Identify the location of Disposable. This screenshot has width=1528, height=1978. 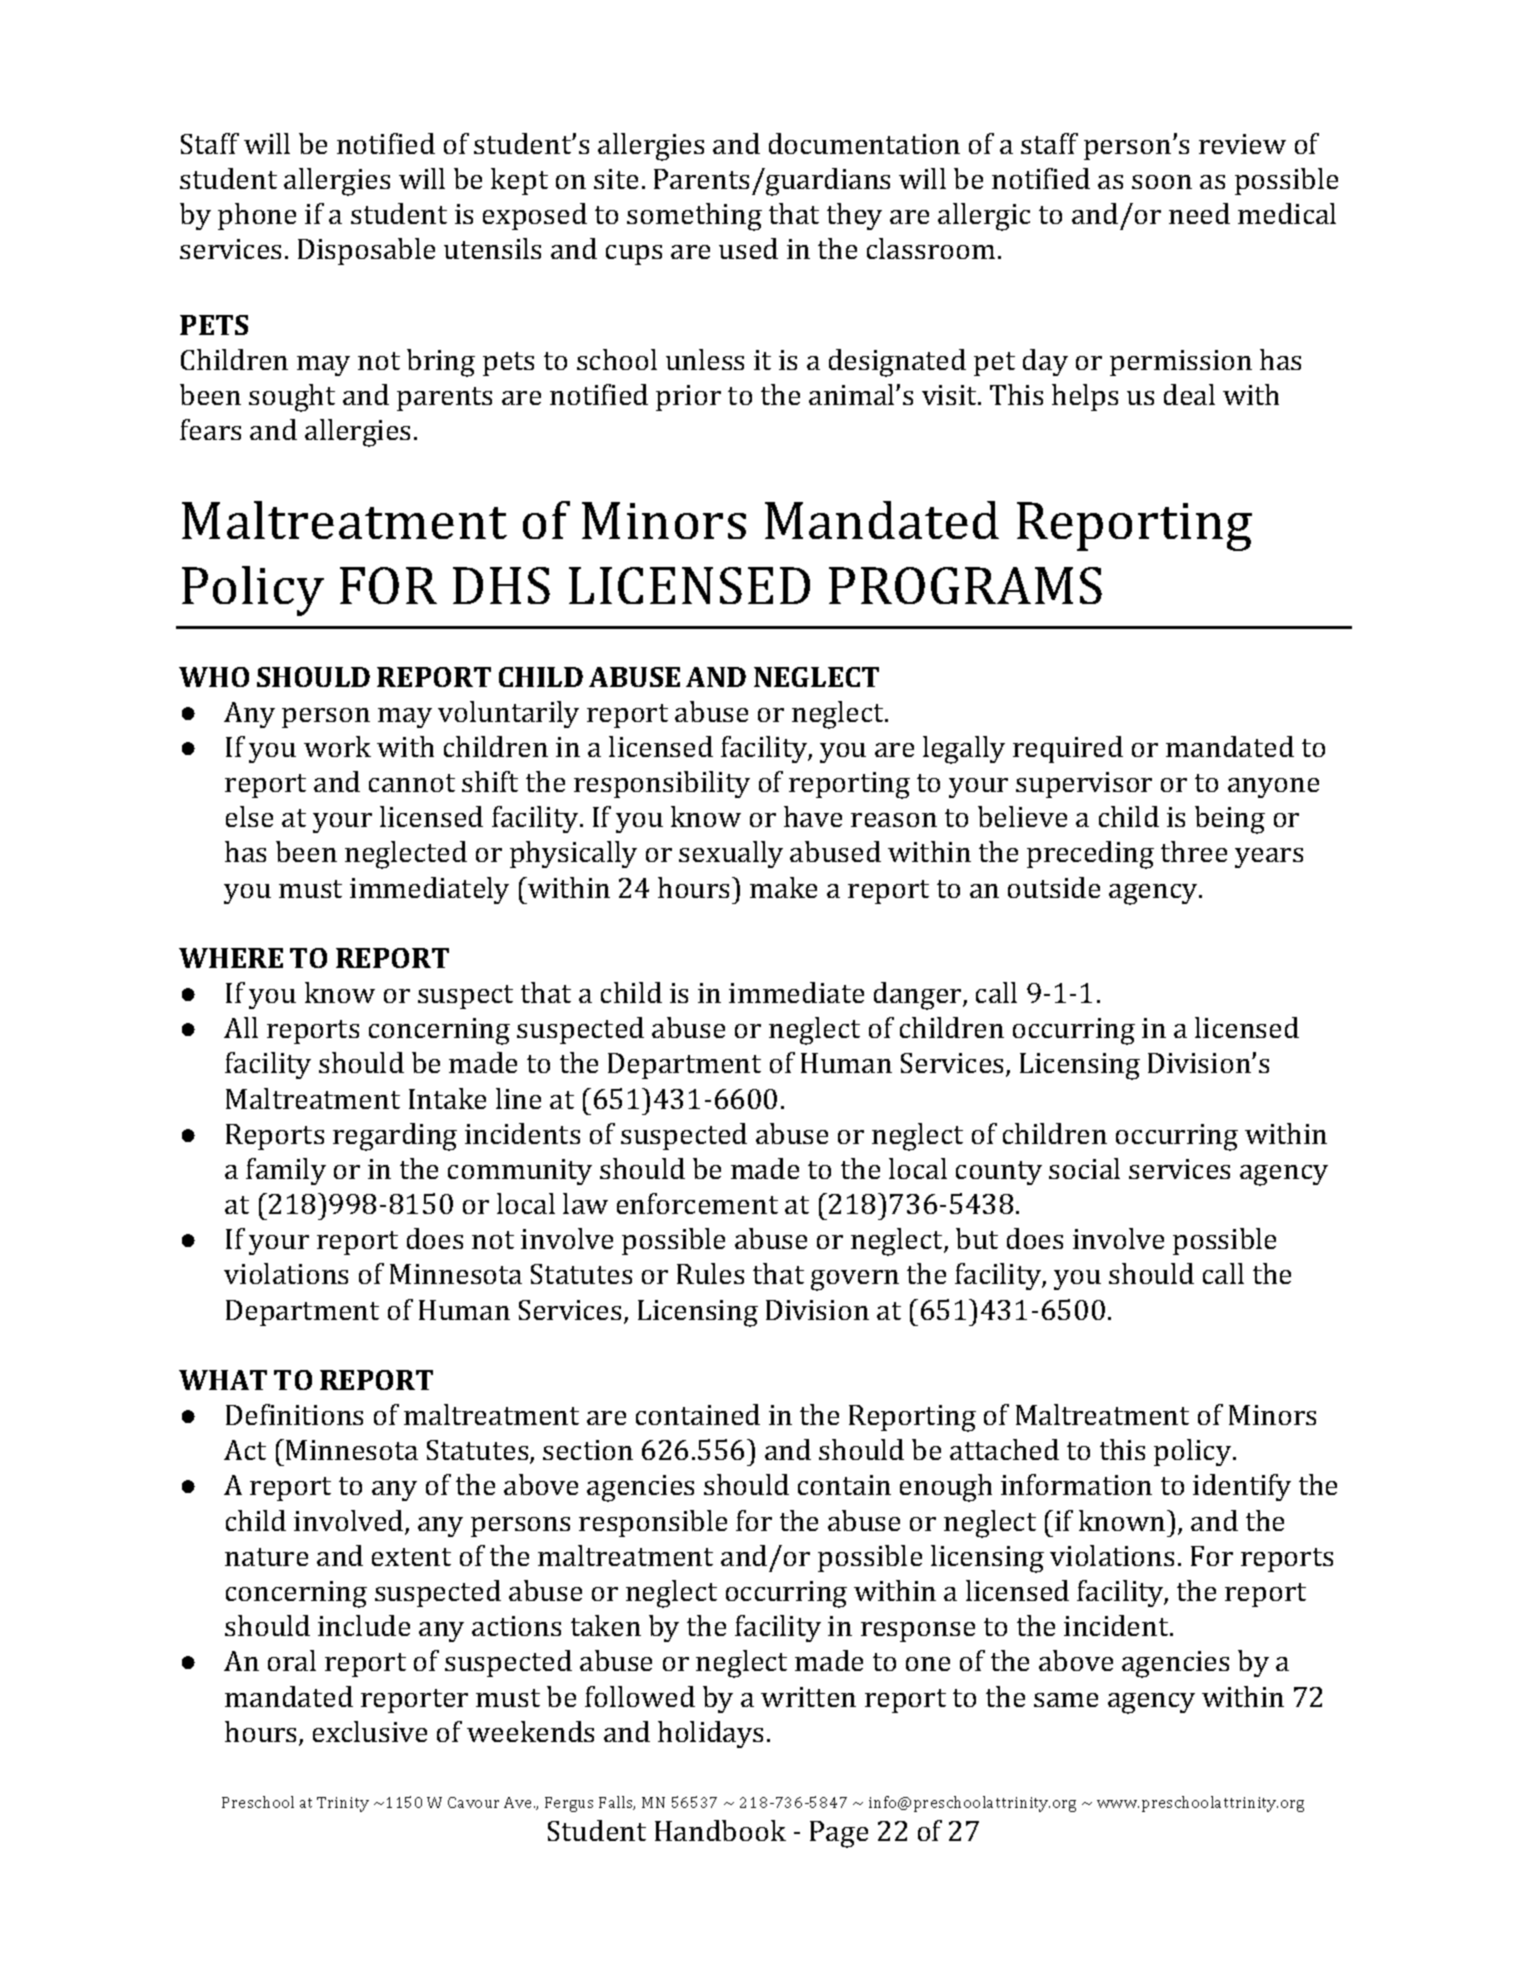
(366, 251).
